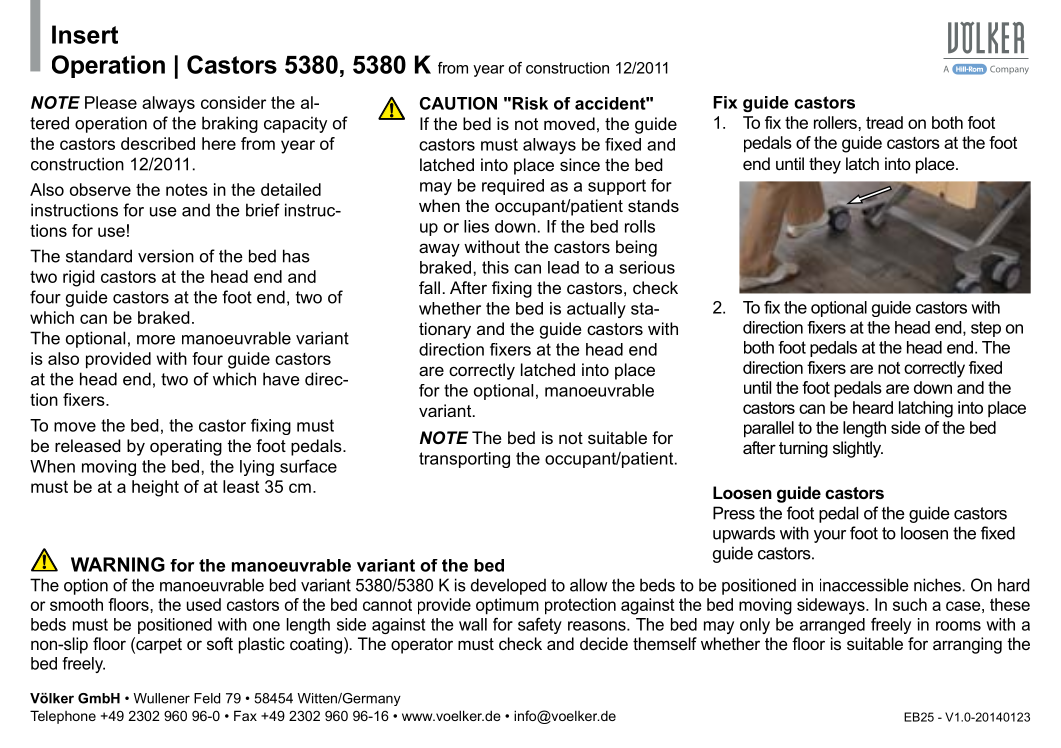  What do you see at coordinates (580, 164) in the document?
I see `since` at bounding box center [580, 164].
